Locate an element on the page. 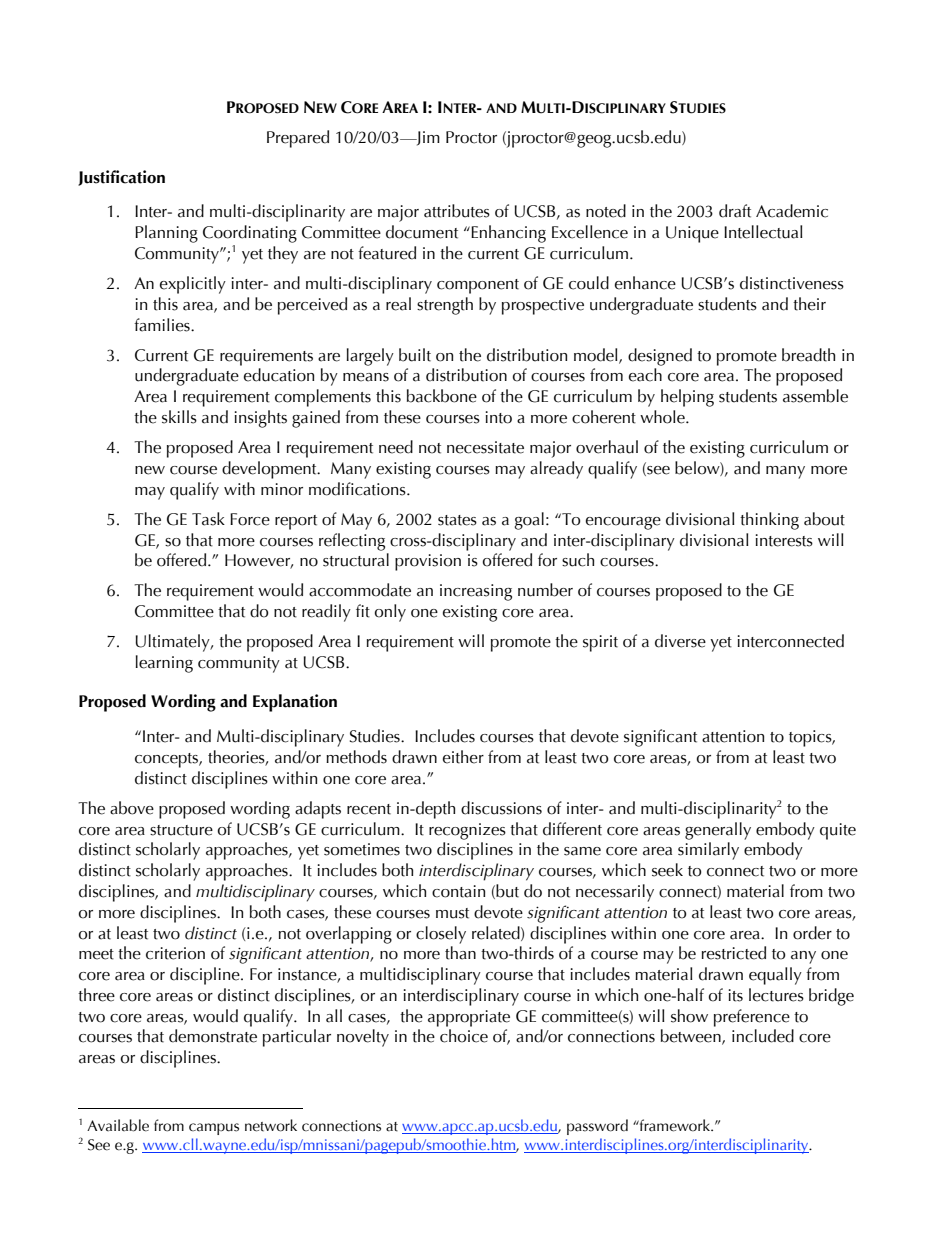 This document has width=952, height=1233. contain is located at coordinates (458, 891).
